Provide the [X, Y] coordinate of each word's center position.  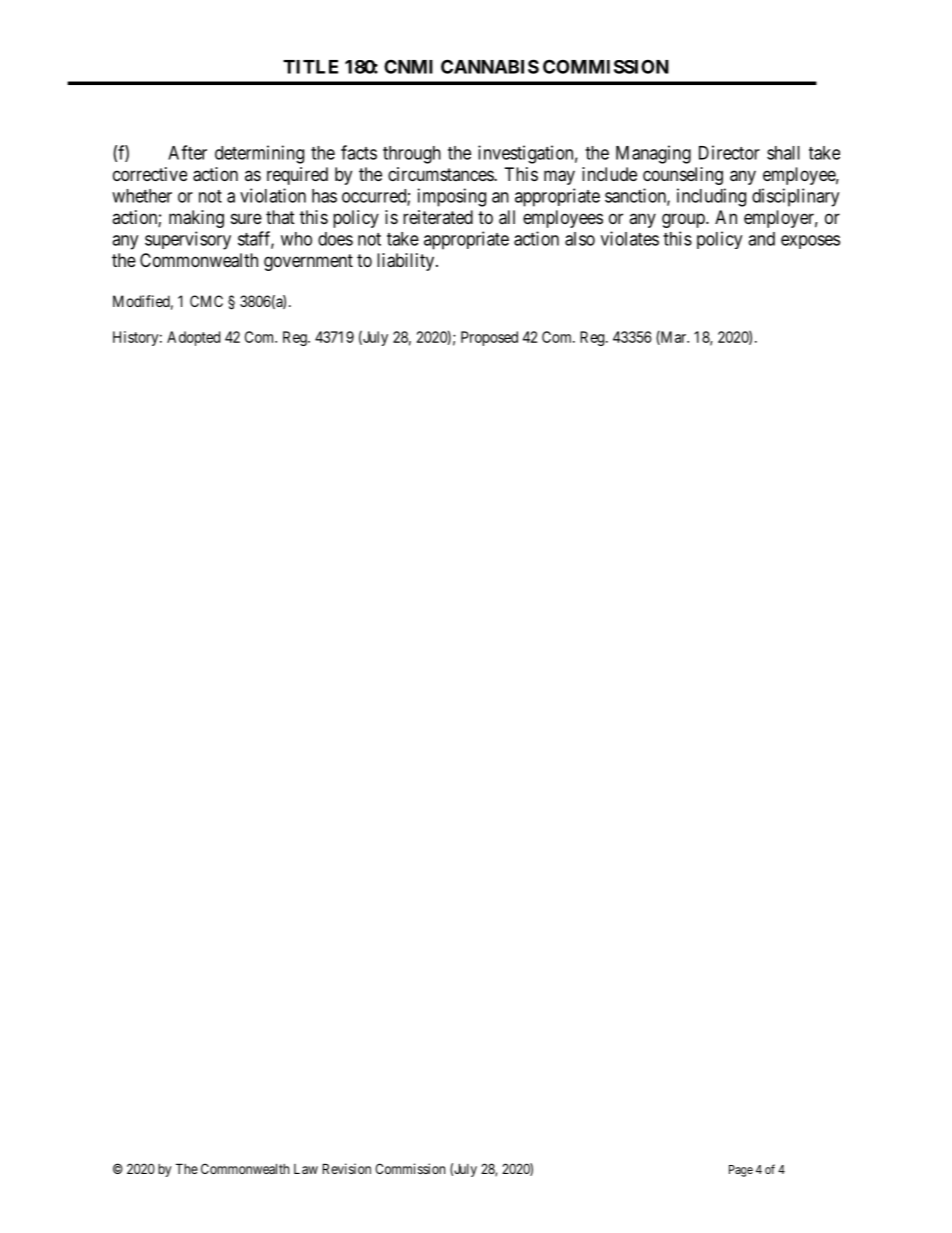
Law [306, 1169]
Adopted [193, 338]
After [187, 152]
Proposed [489, 338]
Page [741, 1171]
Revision [347, 1168]
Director [729, 152]
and [761, 239]
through [412, 155]
